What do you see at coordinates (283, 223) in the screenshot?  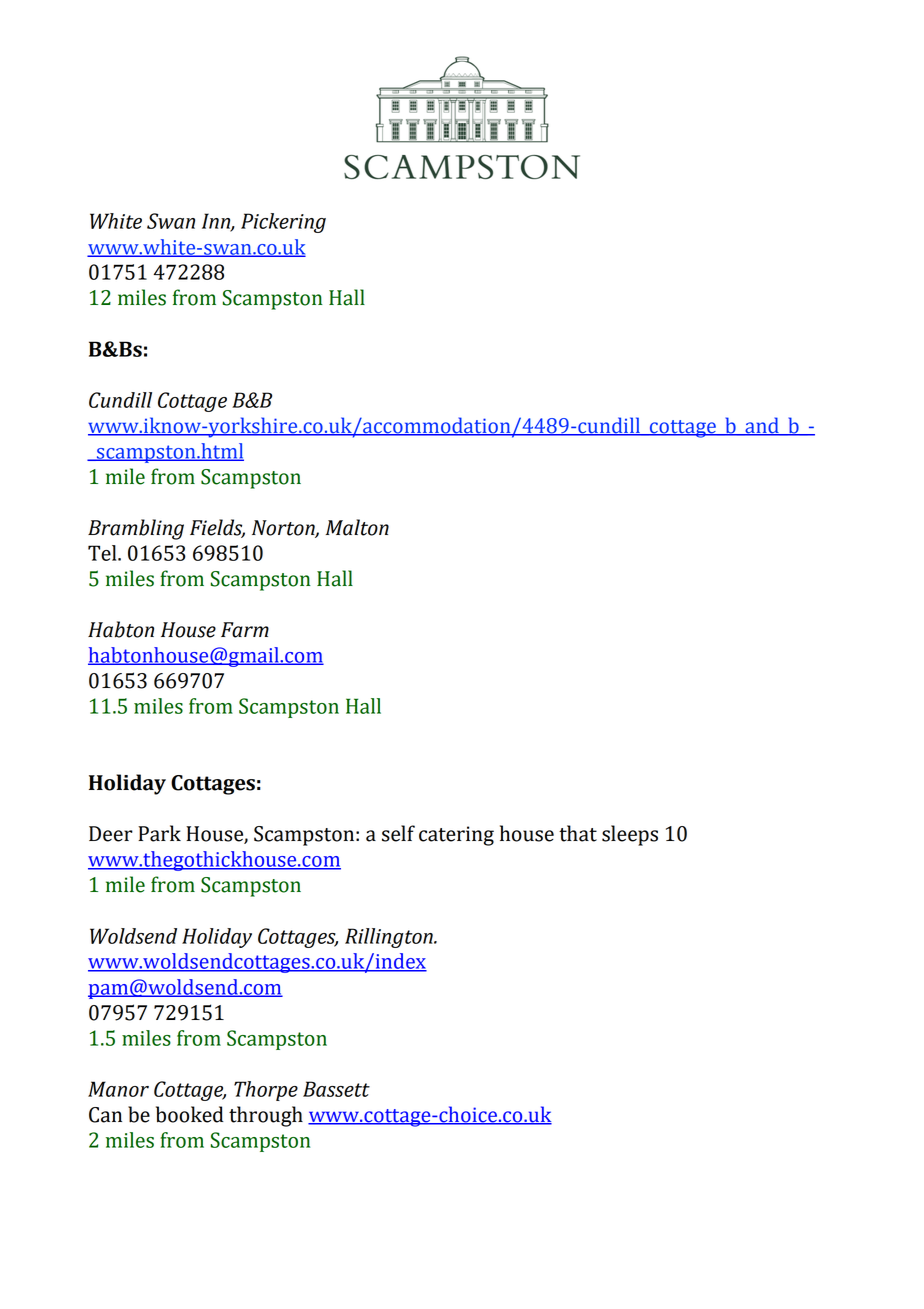 I see `Pickering` at bounding box center [283, 223].
